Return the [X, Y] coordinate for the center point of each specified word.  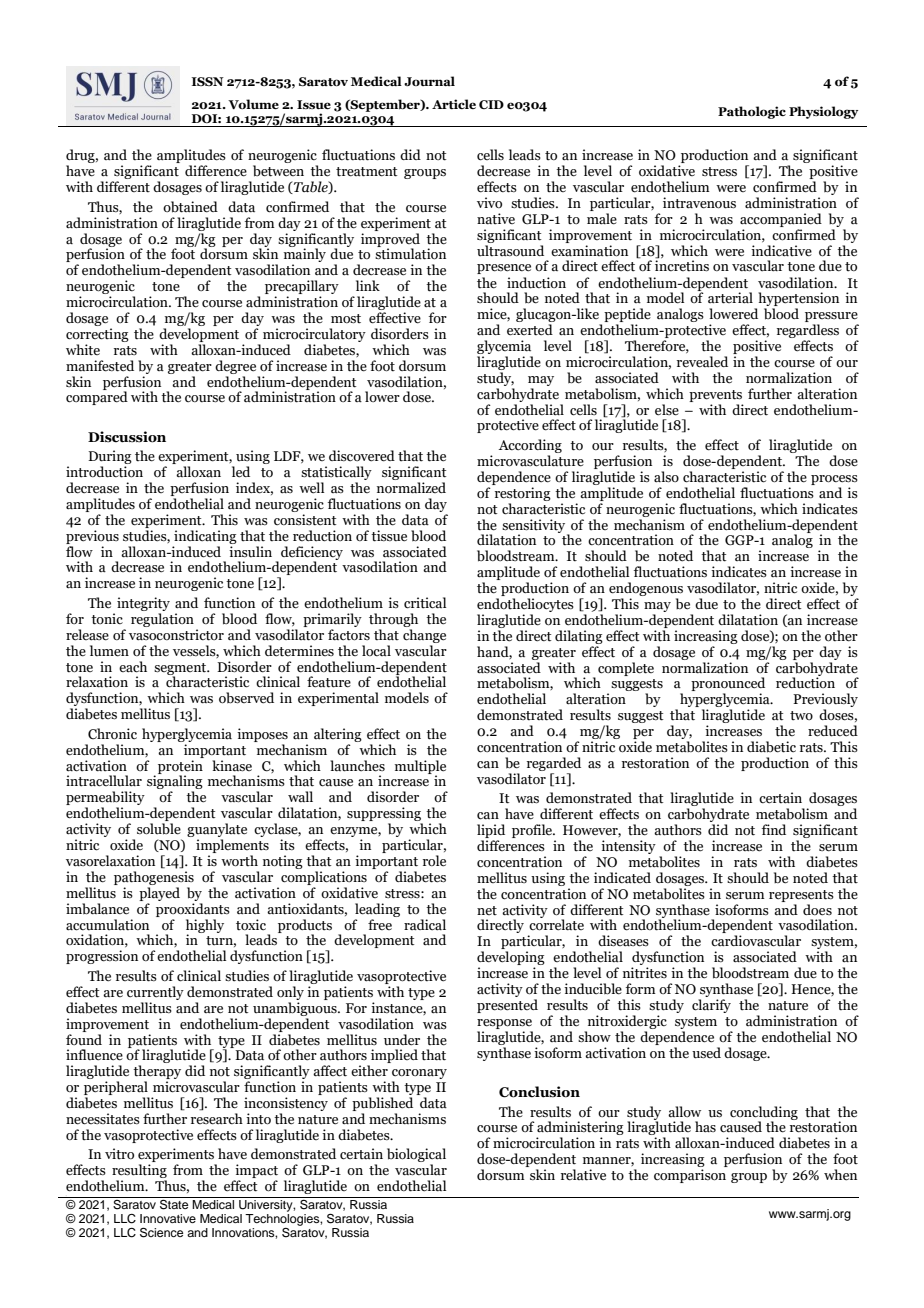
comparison [690, 1176]
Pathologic [752, 112]
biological [416, 1156]
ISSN [208, 81]
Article [454, 104]
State [174, 1203]
